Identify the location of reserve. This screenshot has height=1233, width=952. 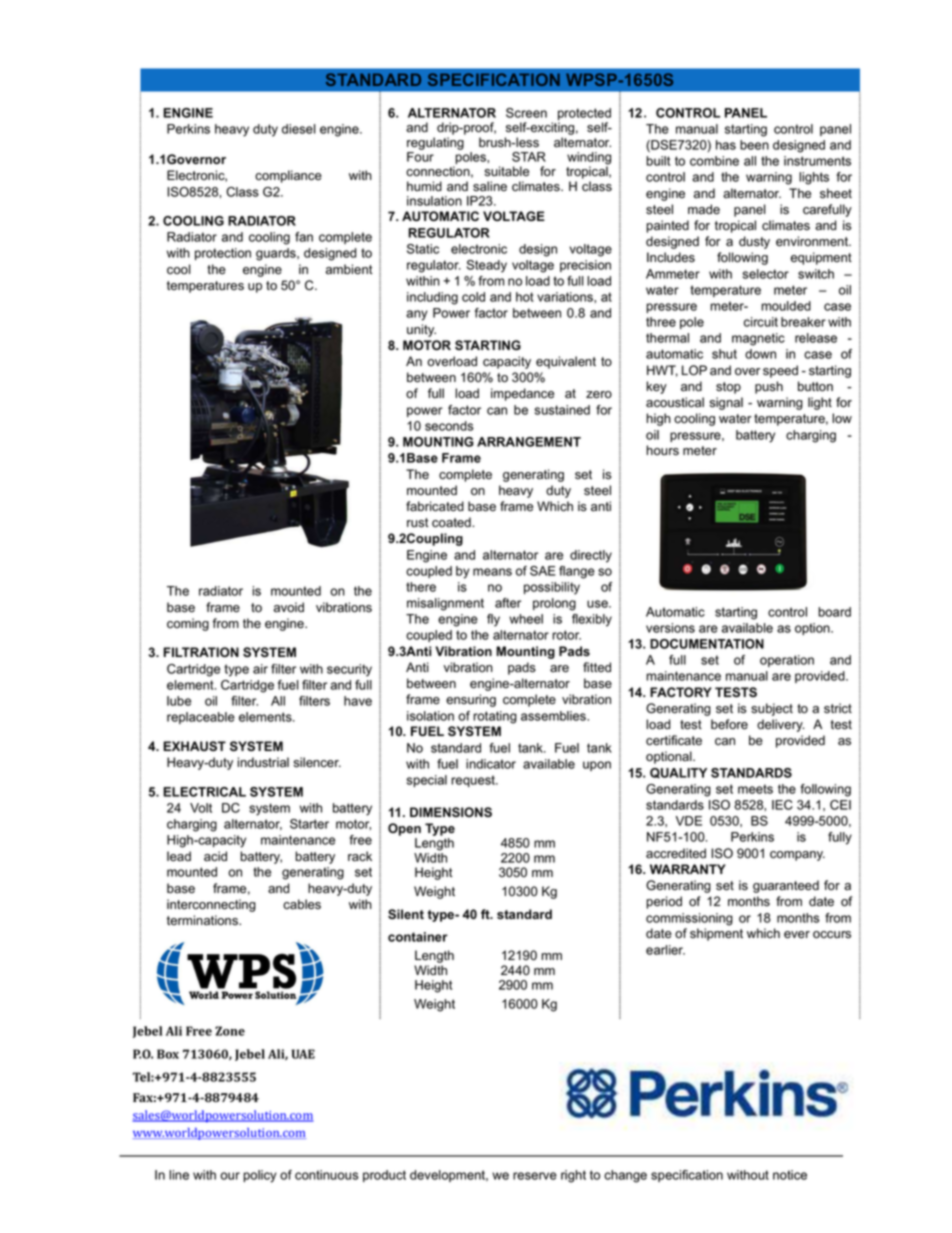
(535, 1176).
